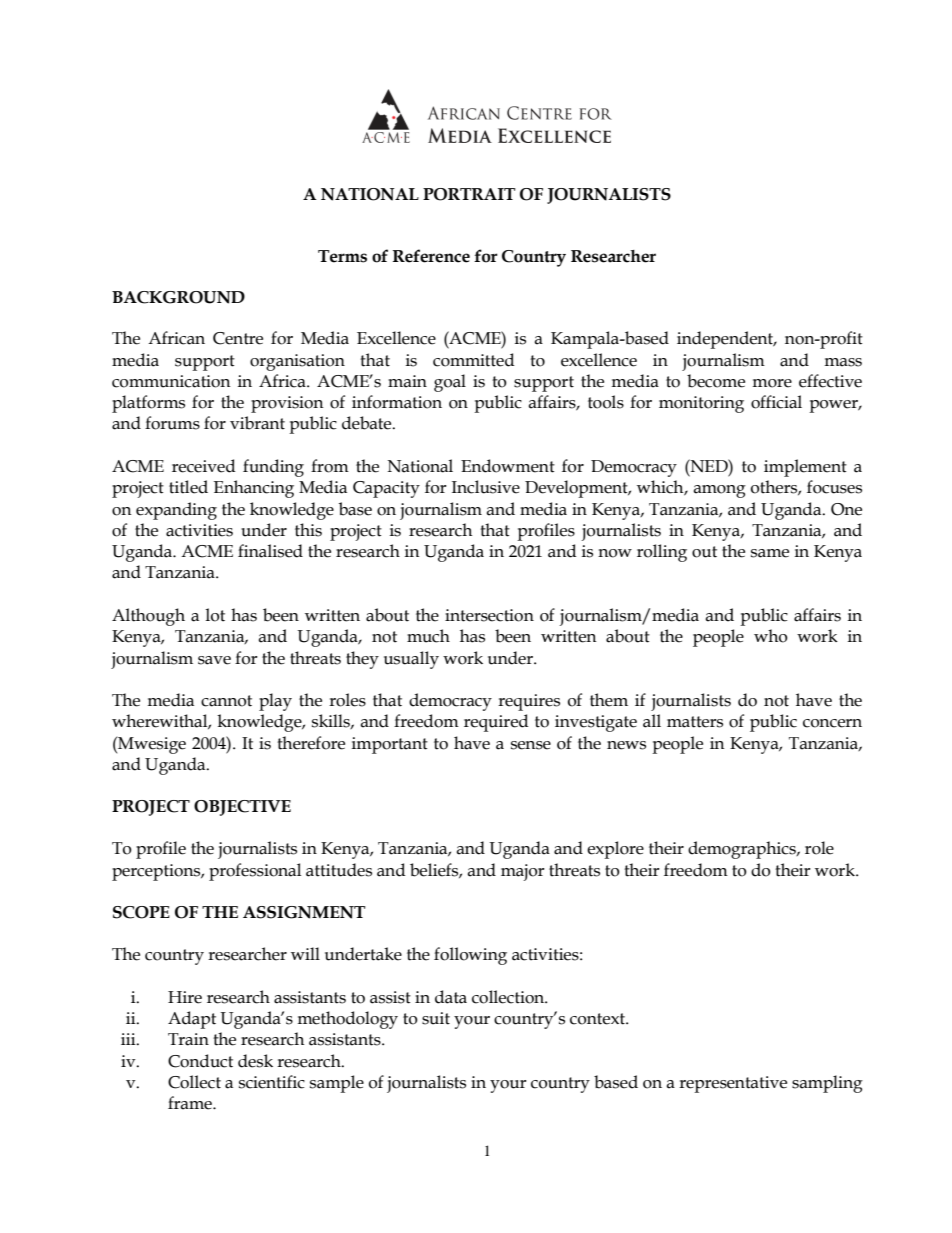 The height and width of the image is (1233, 952). Describe the element at coordinates (257, 423) in the image. I see `vibrant` at that location.
